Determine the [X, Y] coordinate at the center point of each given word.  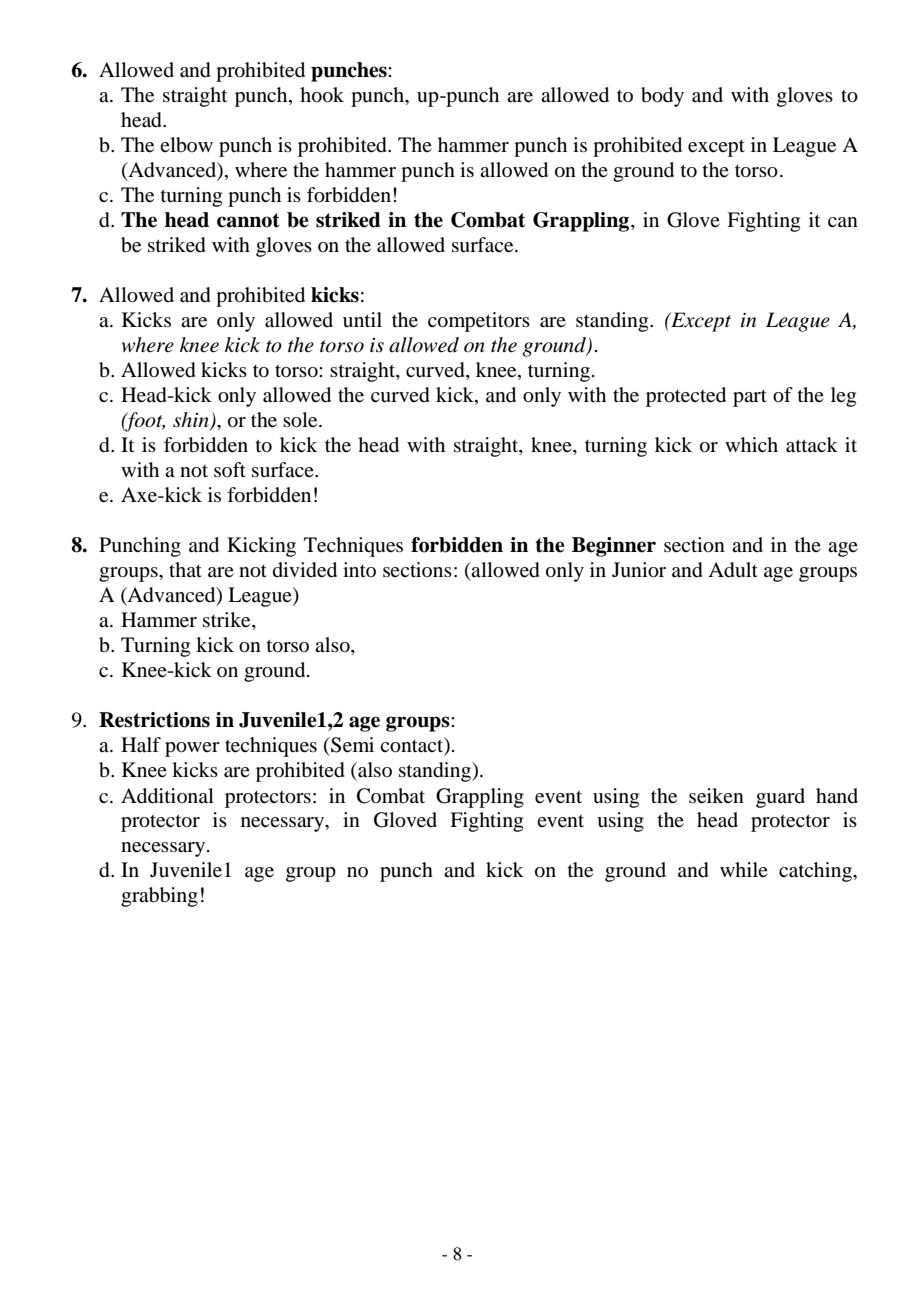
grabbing [159, 897]
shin [192, 421]
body [662, 97]
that [185, 569]
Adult [733, 570]
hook [322, 95]
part [750, 398]
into [359, 569]
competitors [479, 322]
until [362, 319]
